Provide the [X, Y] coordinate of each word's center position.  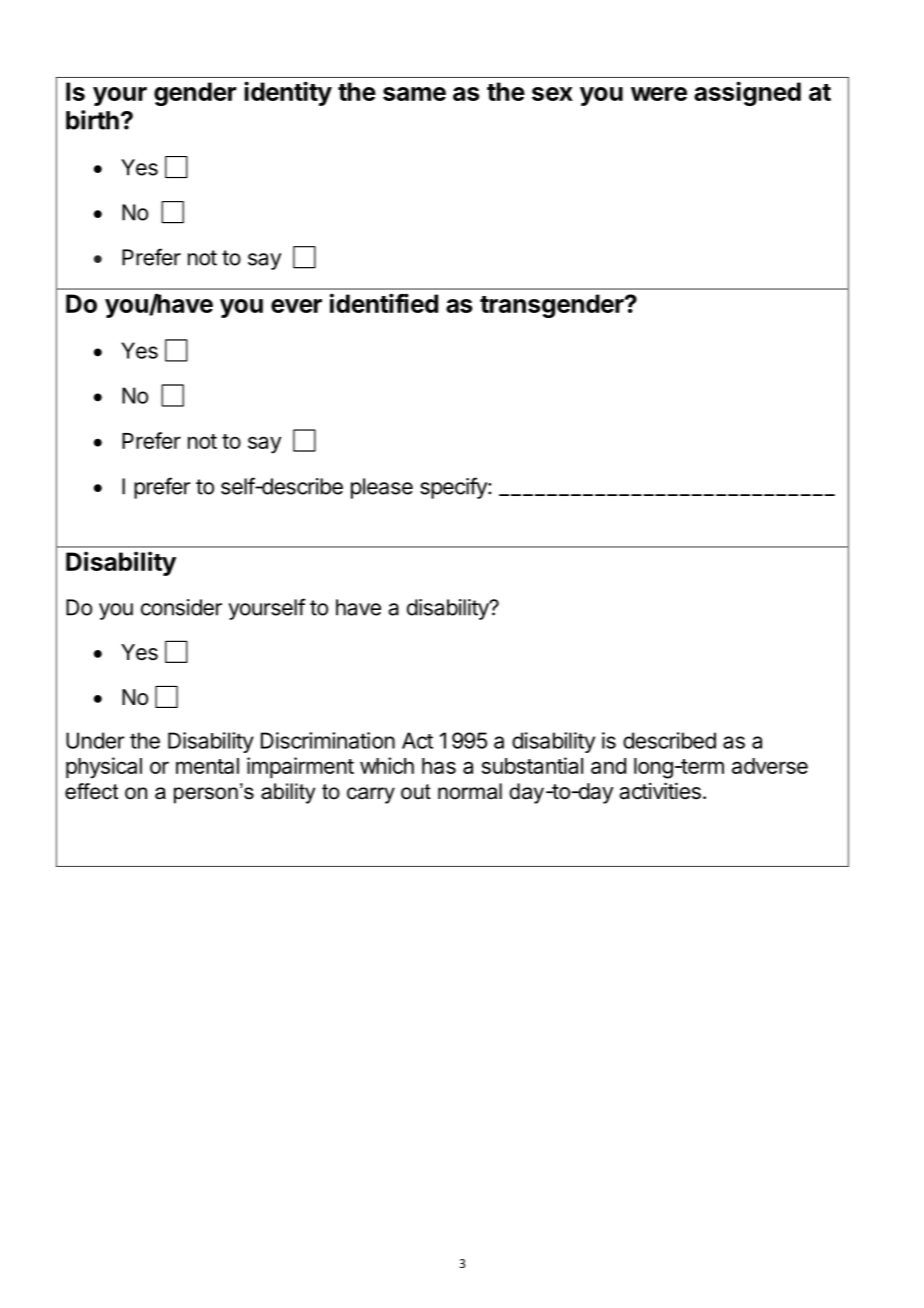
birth [92, 120]
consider [181, 607]
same [414, 94]
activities [660, 791]
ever [296, 306]
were [659, 94]
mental [207, 766]
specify [454, 488]
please [382, 488]
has [439, 766]
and [608, 766]
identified [384, 303]
